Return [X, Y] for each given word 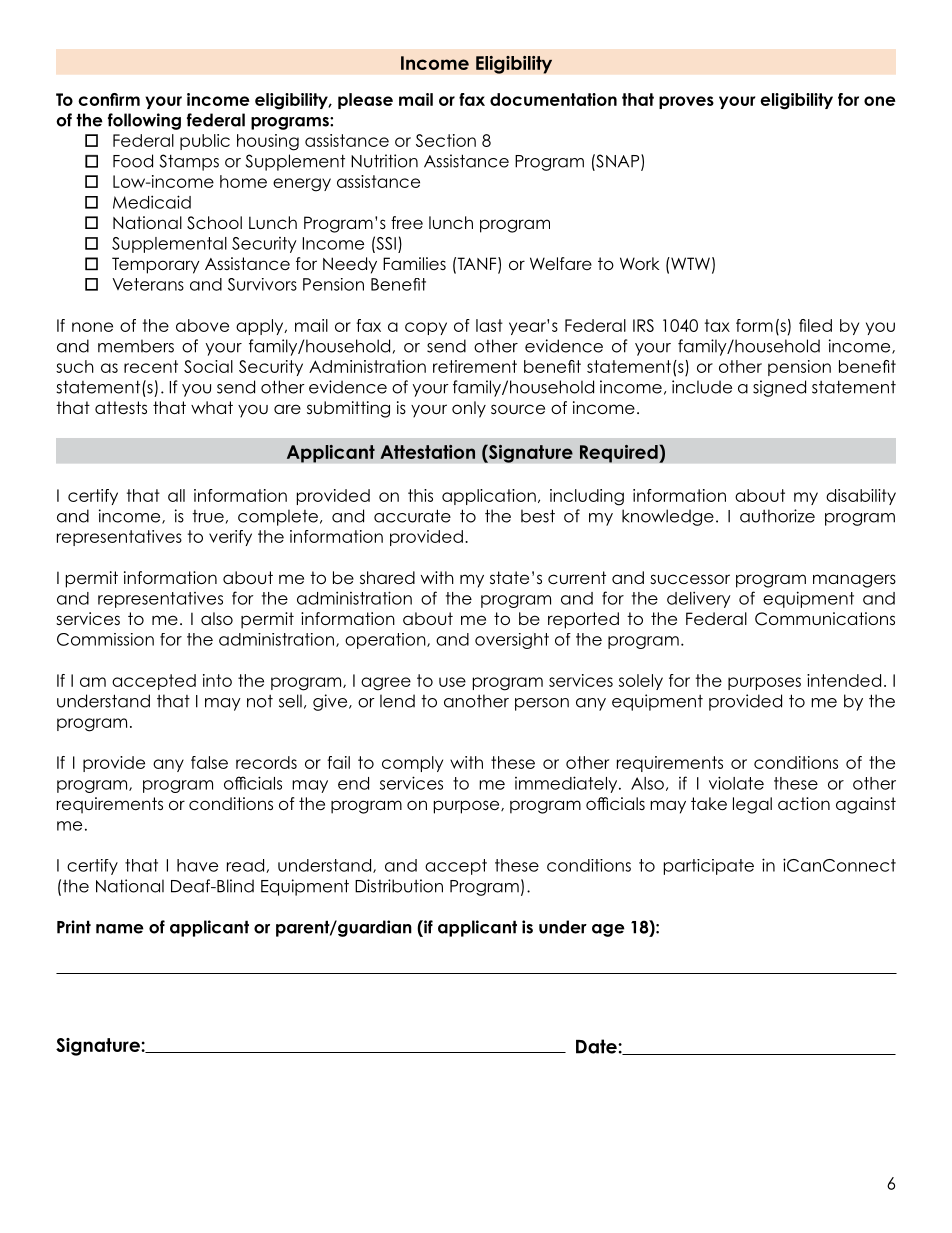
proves [686, 102]
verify [230, 538]
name [120, 929]
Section [446, 140]
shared [387, 577]
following [144, 121]
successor [690, 579]
